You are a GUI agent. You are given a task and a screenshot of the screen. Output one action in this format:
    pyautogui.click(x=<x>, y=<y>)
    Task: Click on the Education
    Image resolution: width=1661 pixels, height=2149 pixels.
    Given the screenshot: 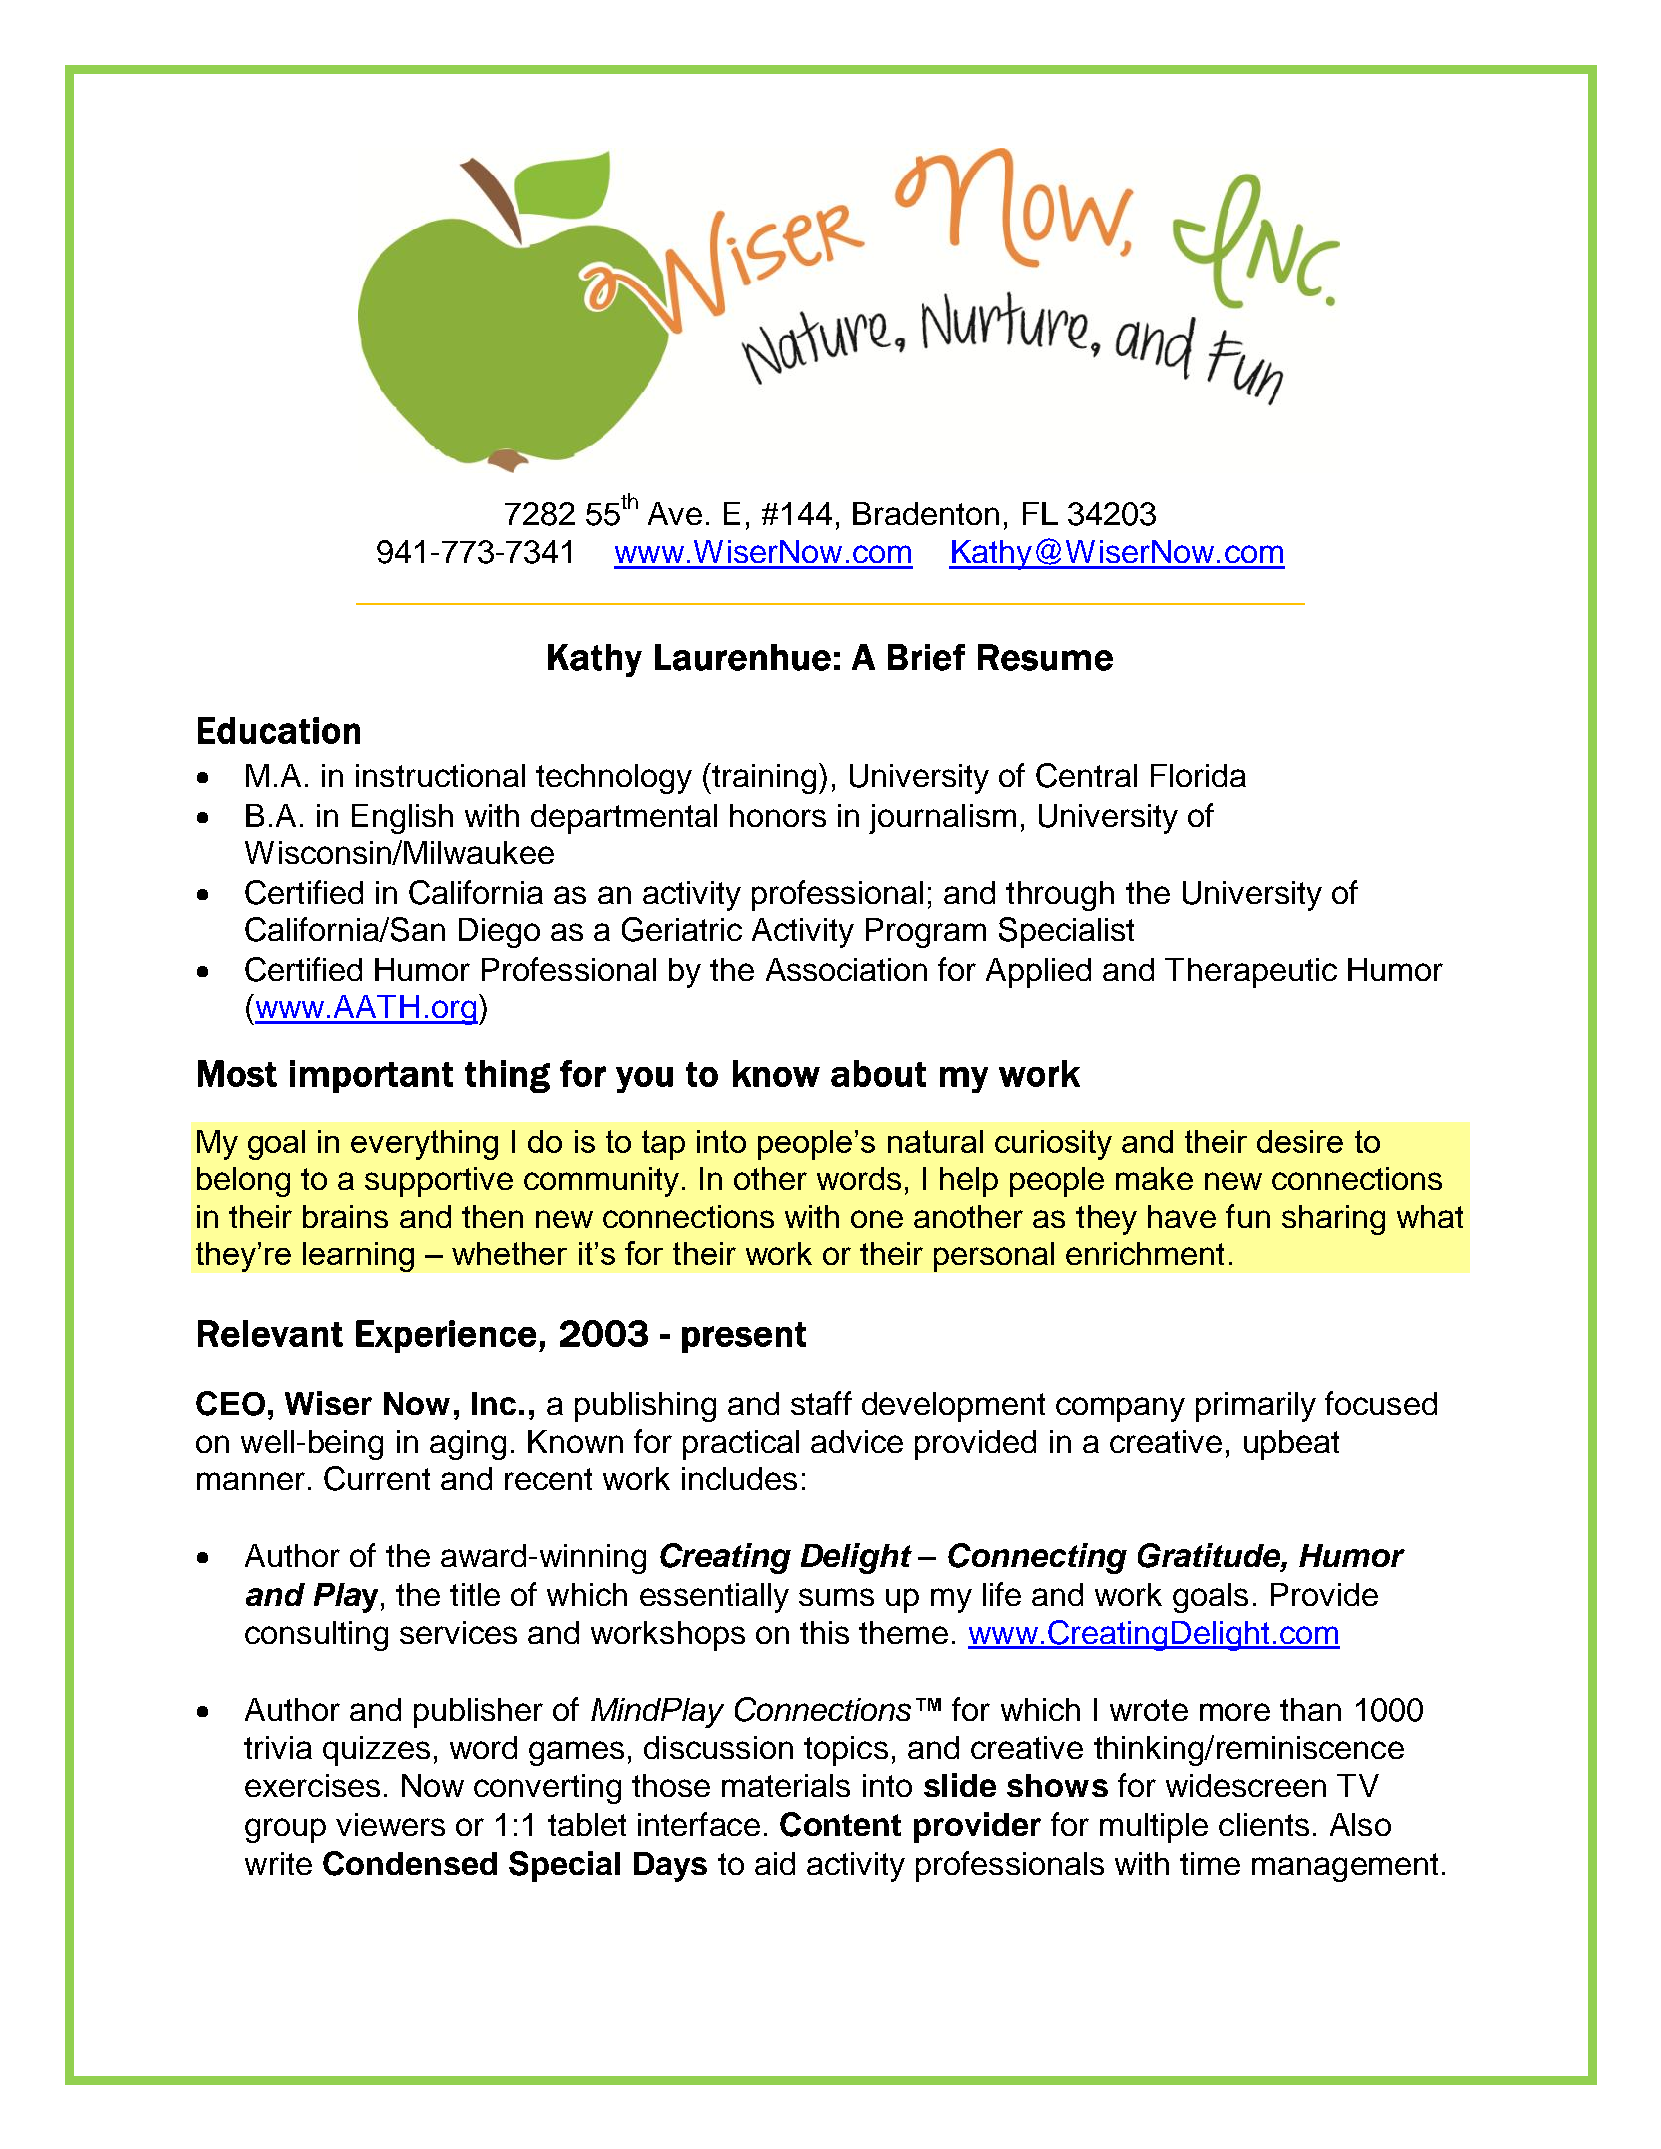 What is the action you would take?
    pyautogui.click(x=279, y=730)
